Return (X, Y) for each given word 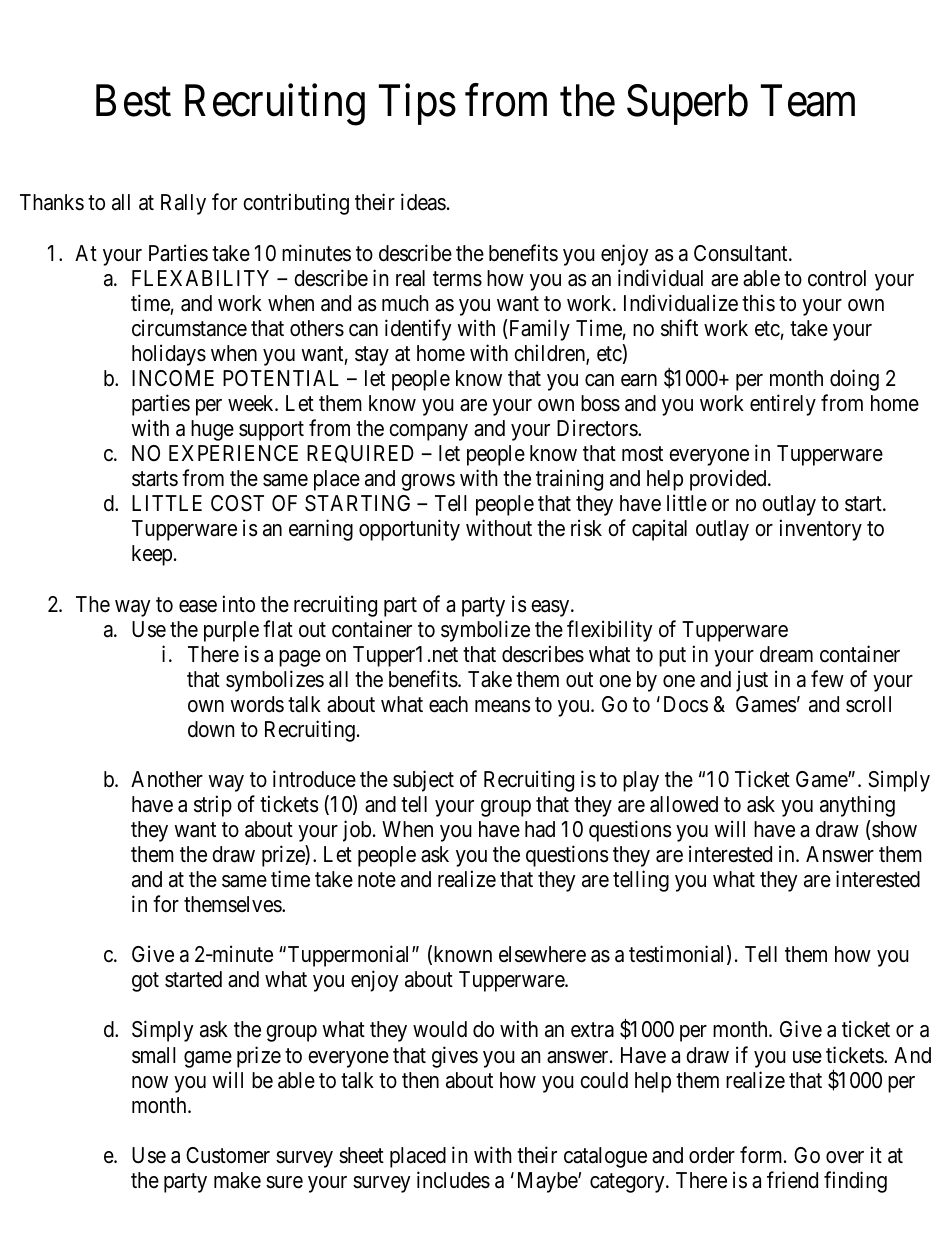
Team (808, 101)
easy (551, 608)
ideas (423, 202)
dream (786, 654)
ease (198, 606)
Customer (228, 1155)
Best (133, 101)
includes (453, 1180)
